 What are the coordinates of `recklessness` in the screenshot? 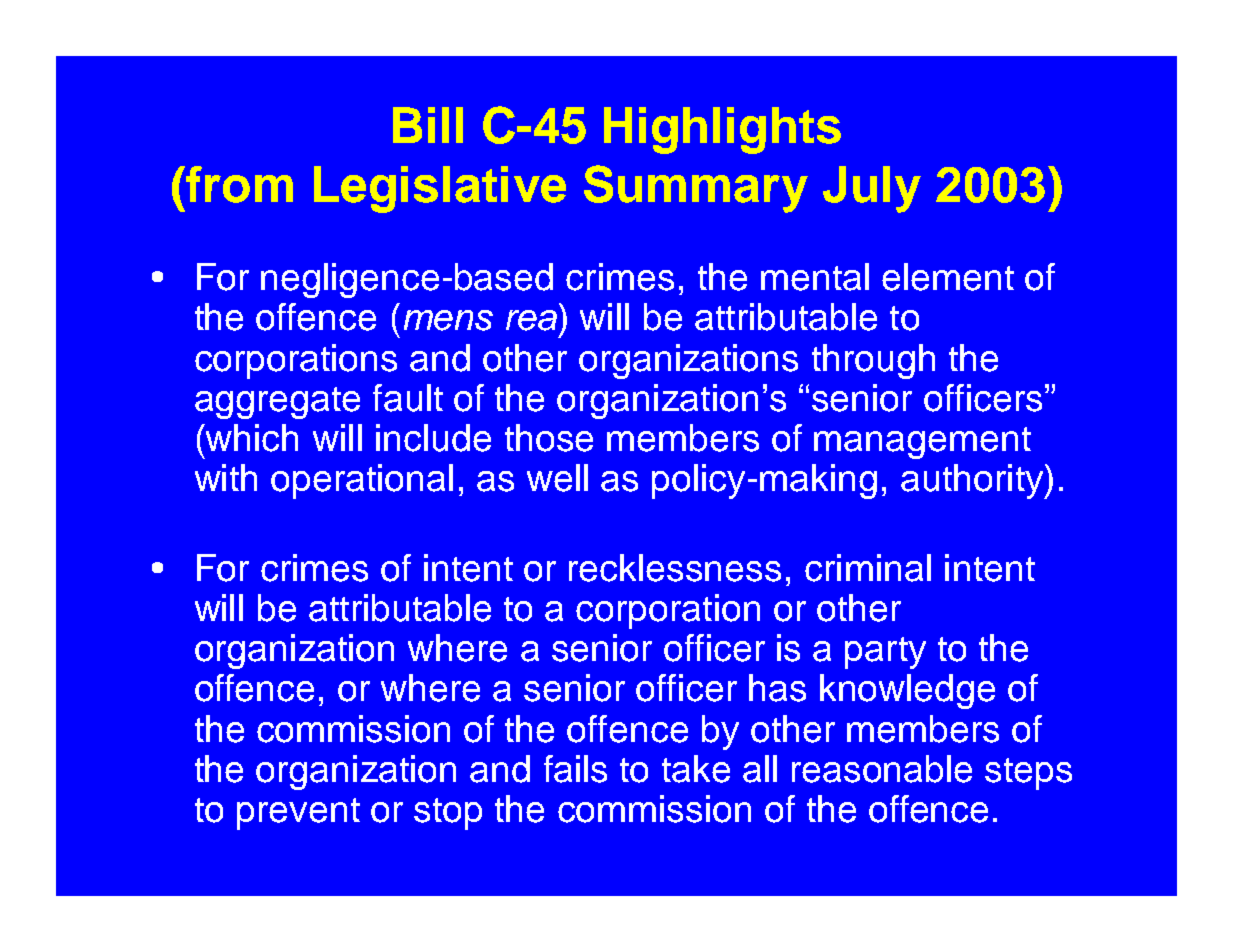 It's located at (675, 568).
